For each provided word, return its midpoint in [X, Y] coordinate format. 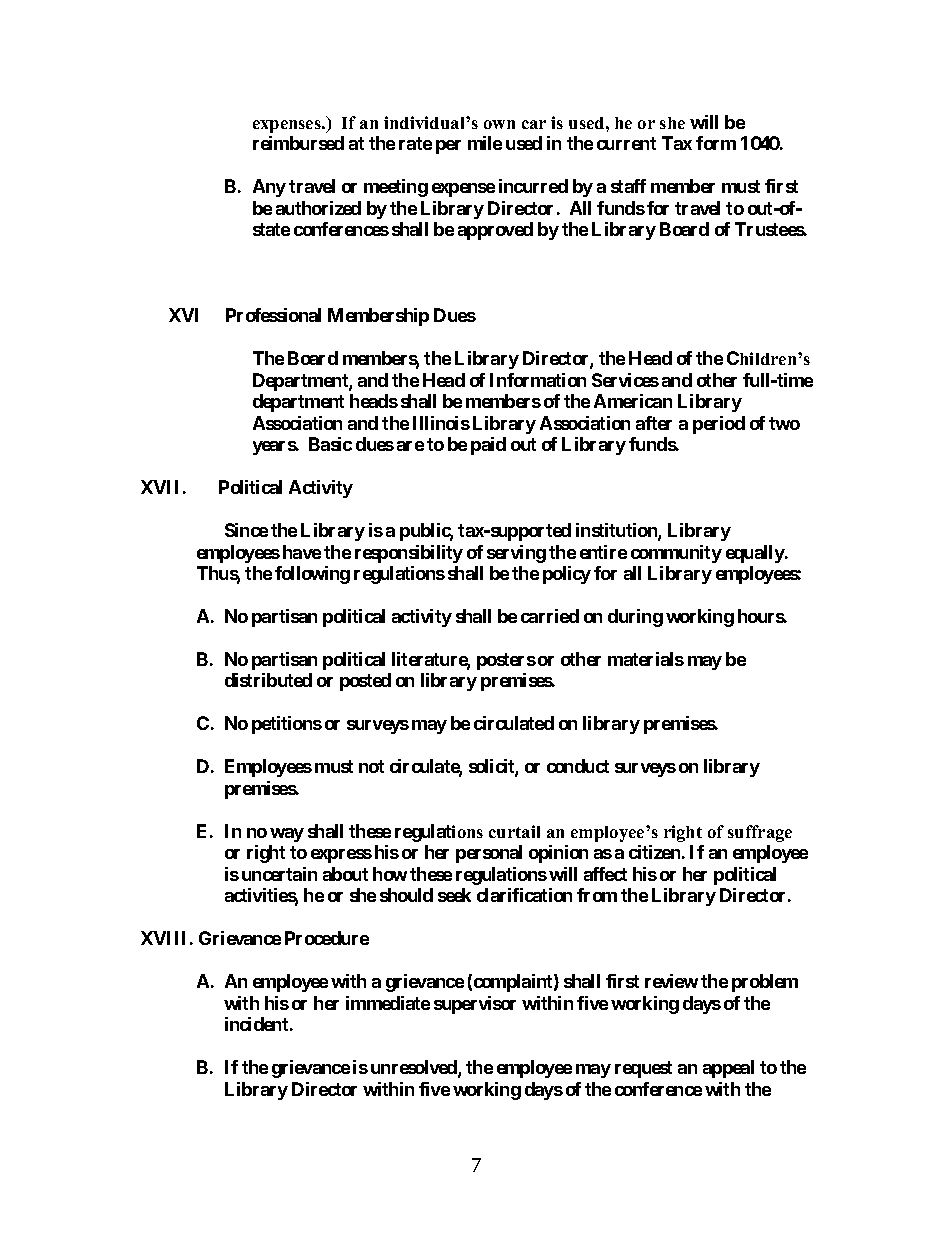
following [312, 575]
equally [755, 554]
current [626, 143]
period [719, 425]
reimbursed [298, 143]
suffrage [760, 833]
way [287, 835]
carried [550, 616]
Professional [273, 315]
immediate [388, 1003]
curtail [514, 831]
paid [488, 446]
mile [485, 143]
